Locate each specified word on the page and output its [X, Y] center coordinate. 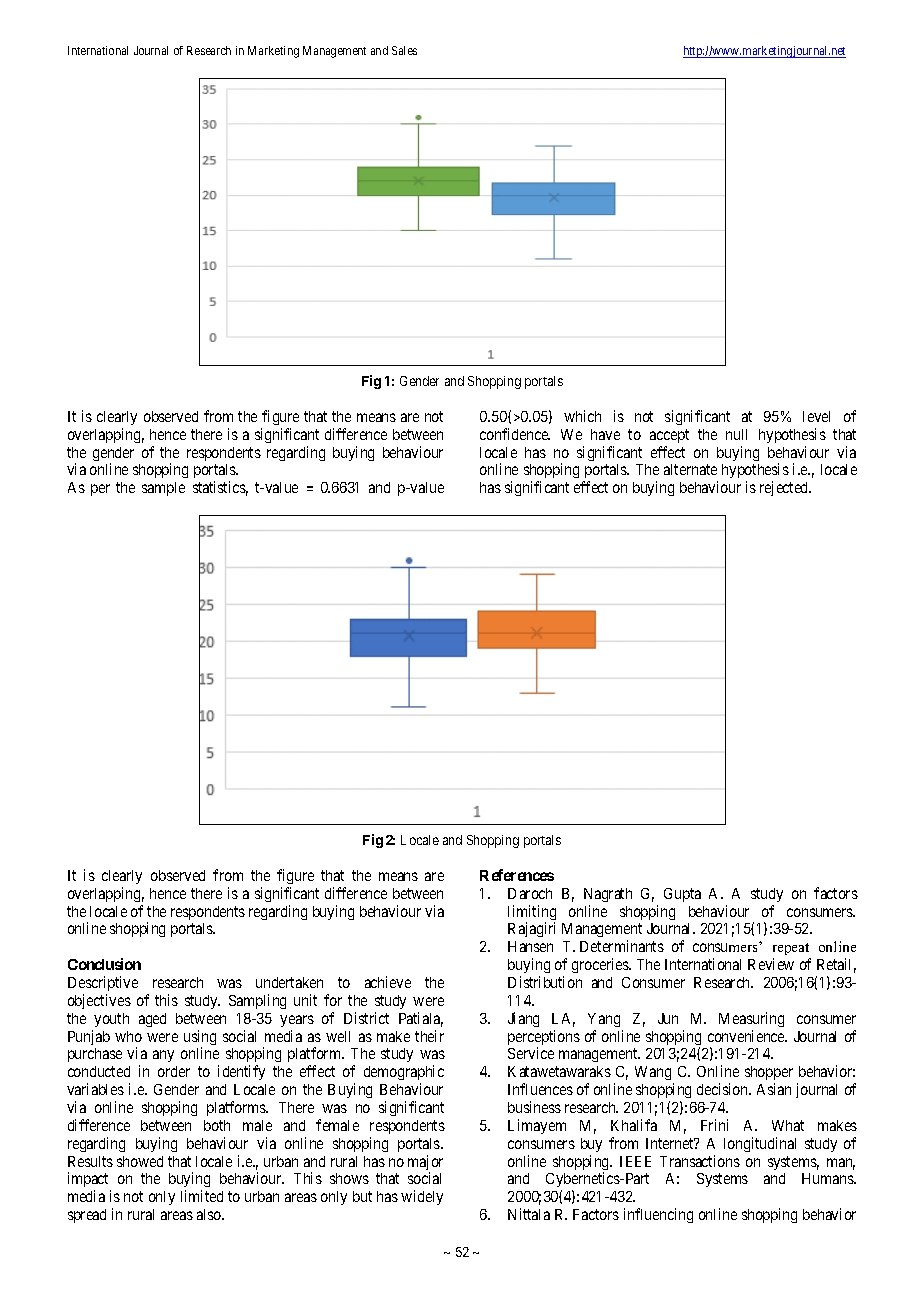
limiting [532, 914]
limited [202, 1196]
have [605, 434]
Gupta [682, 895]
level [816, 416]
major [425, 1164]
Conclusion [104, 964]
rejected [785, 488]
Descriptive [103, 983]
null [736, 434]
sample [163, 489]
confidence [515, 434]
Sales [404, 50]
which [582, 416]
